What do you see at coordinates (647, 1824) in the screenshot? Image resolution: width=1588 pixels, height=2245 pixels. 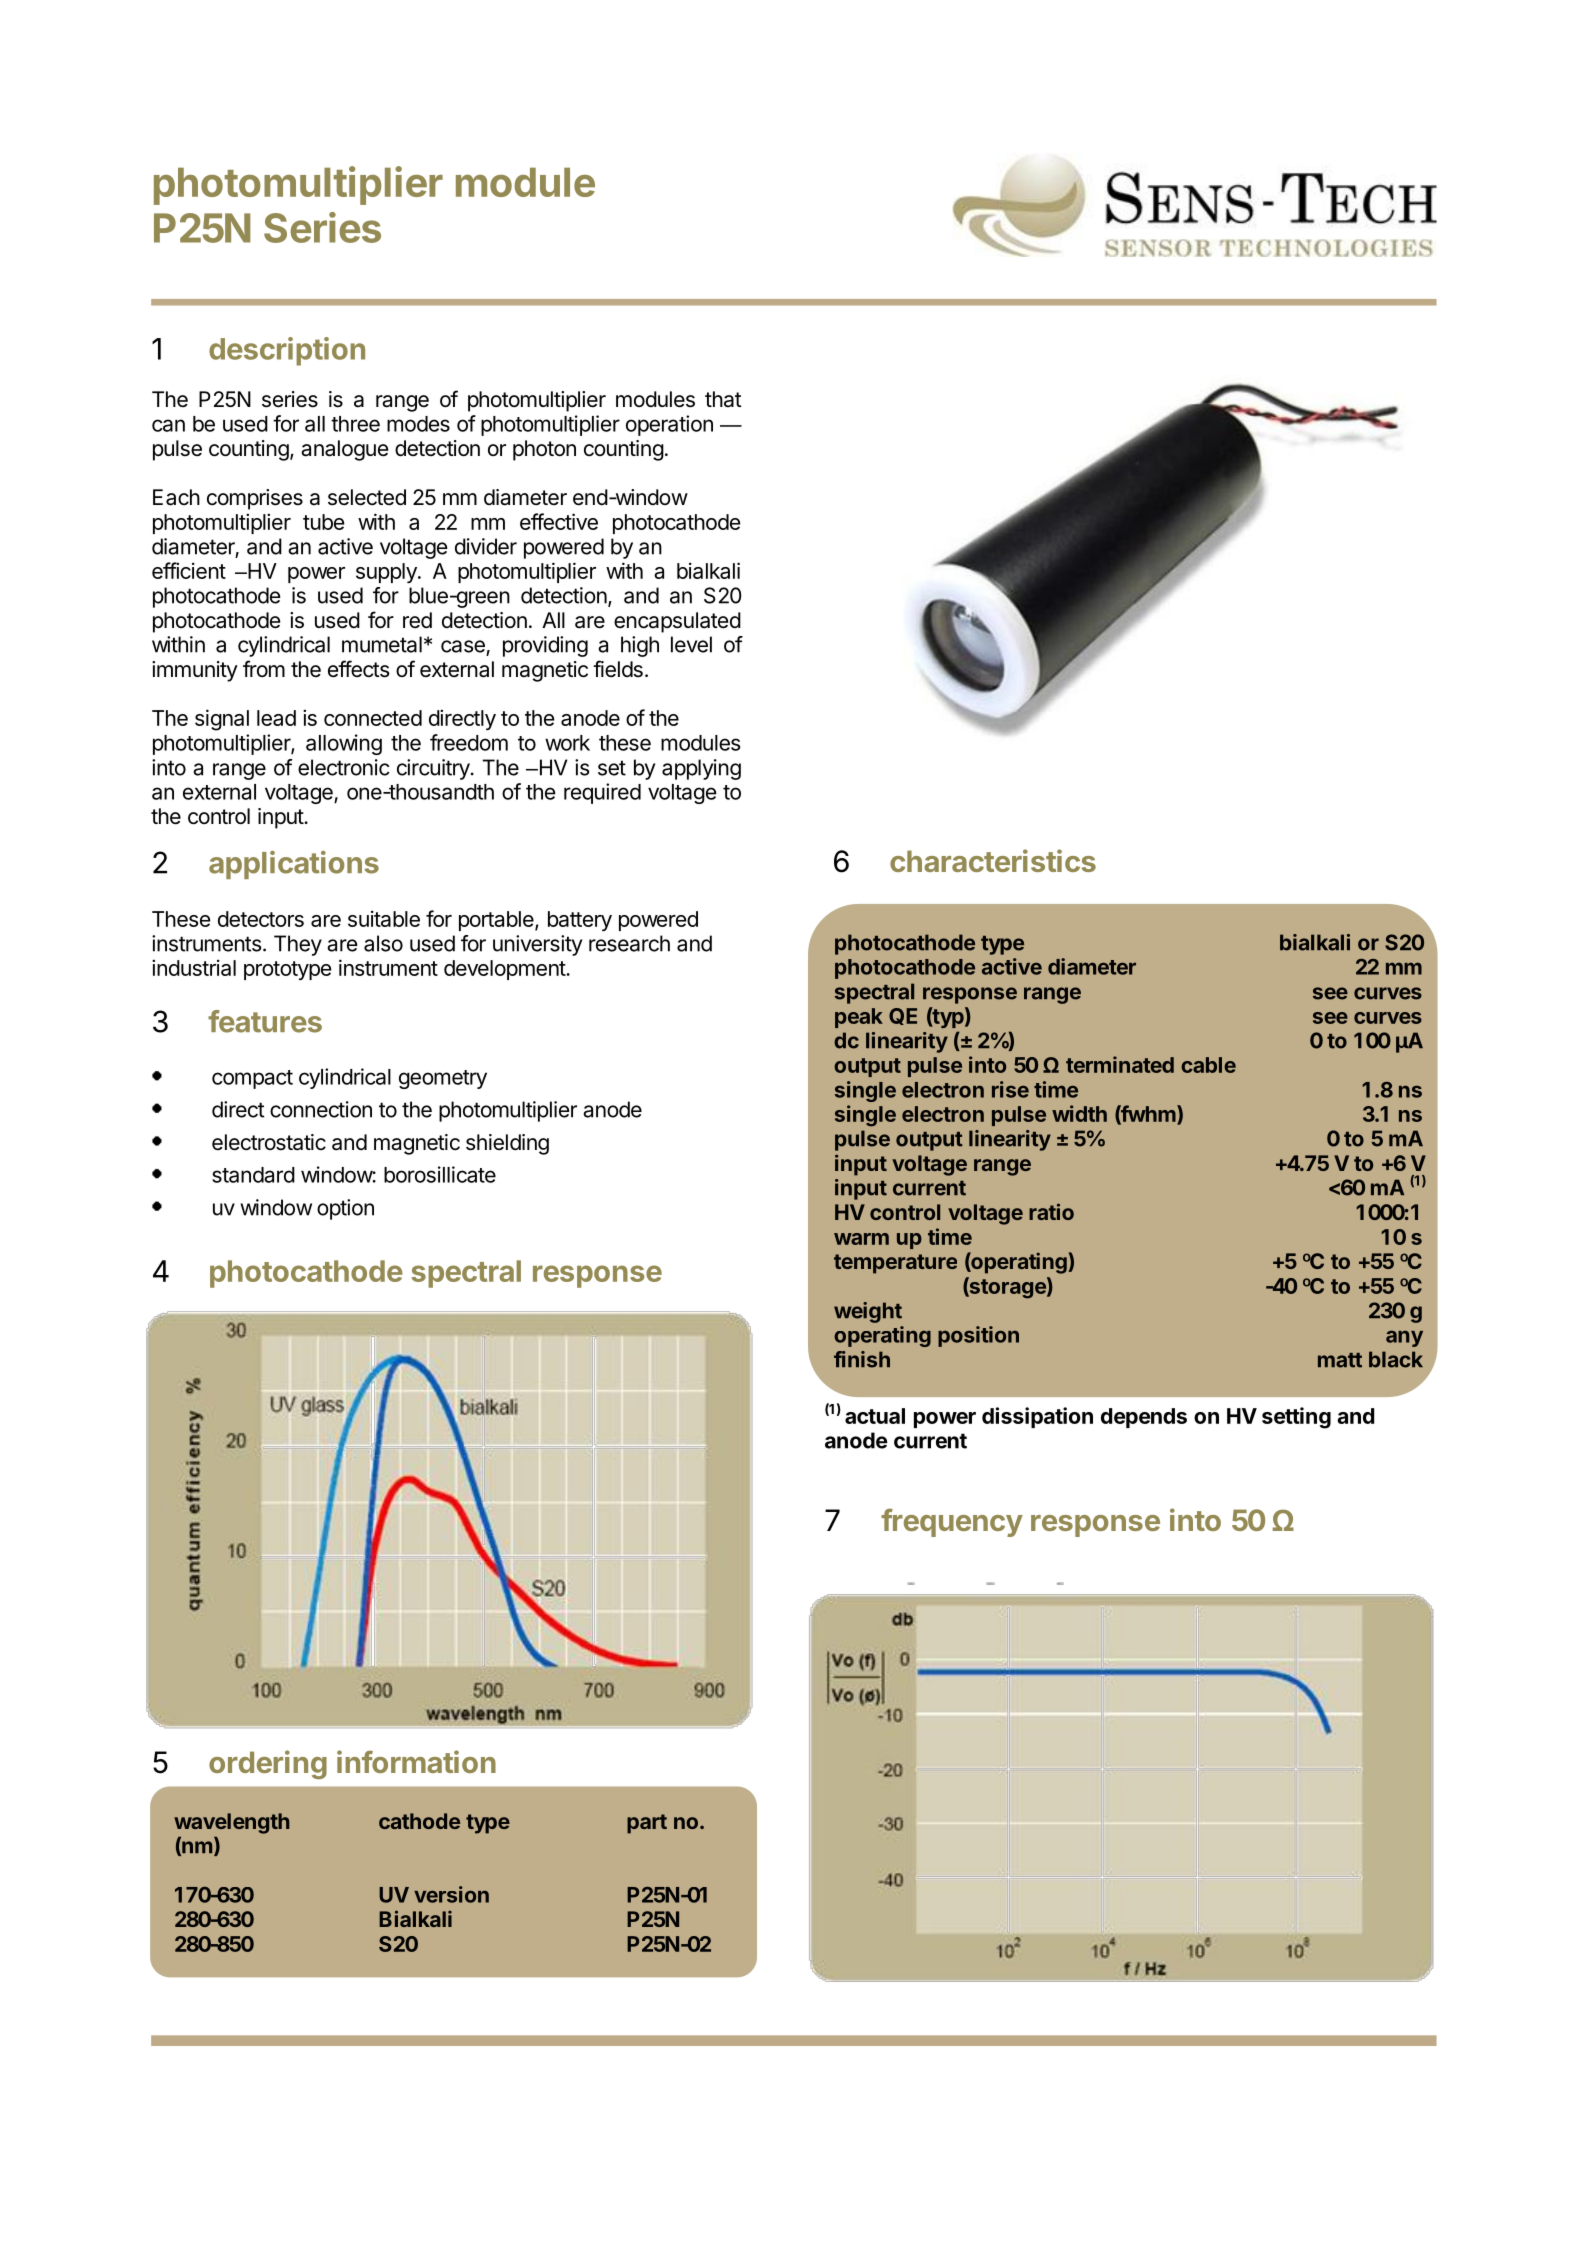 I see `part` at bounding box center [647, 1824].
